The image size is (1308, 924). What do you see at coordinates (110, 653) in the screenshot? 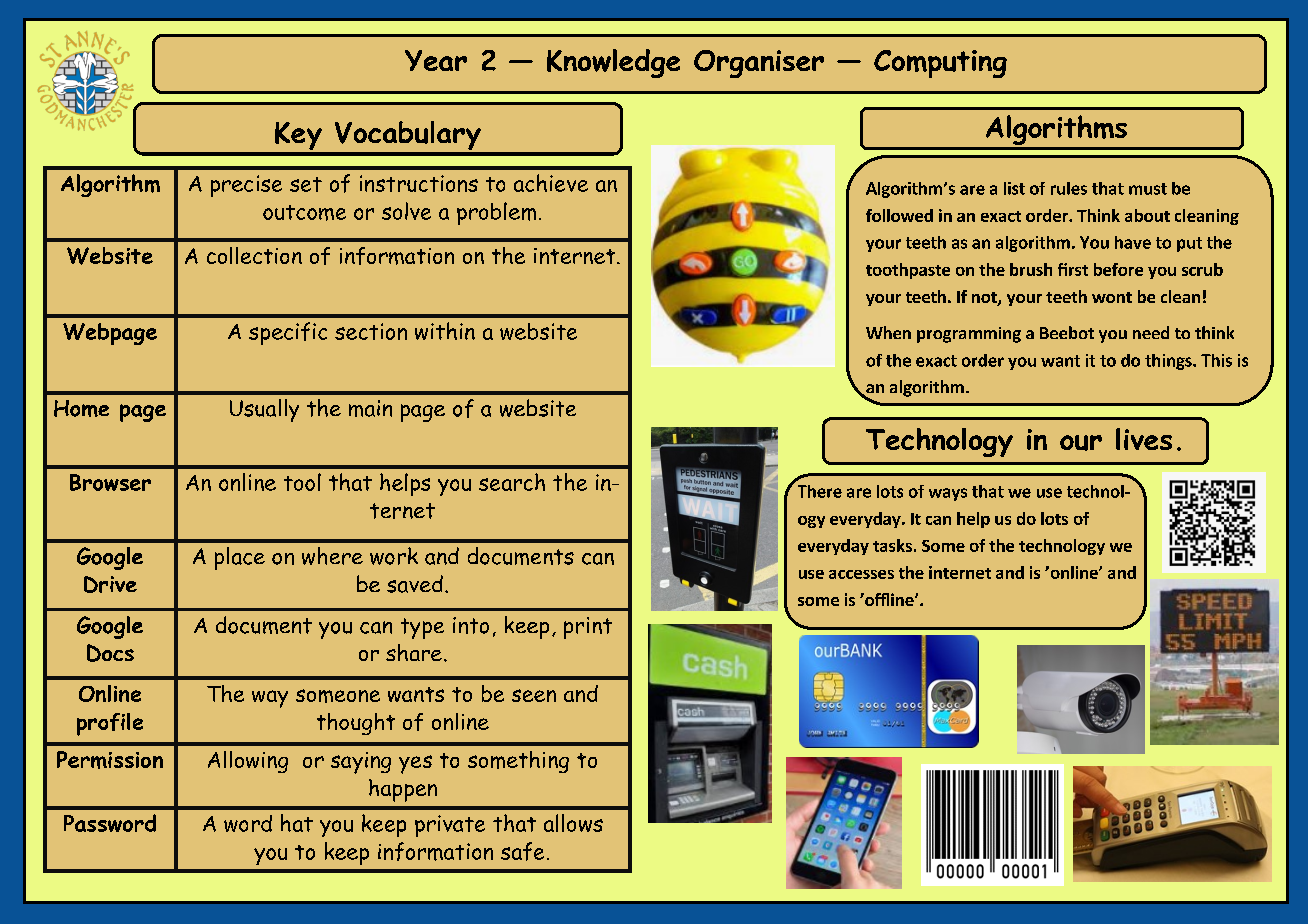
I see `Docs` at bounding box center [110, 653].
